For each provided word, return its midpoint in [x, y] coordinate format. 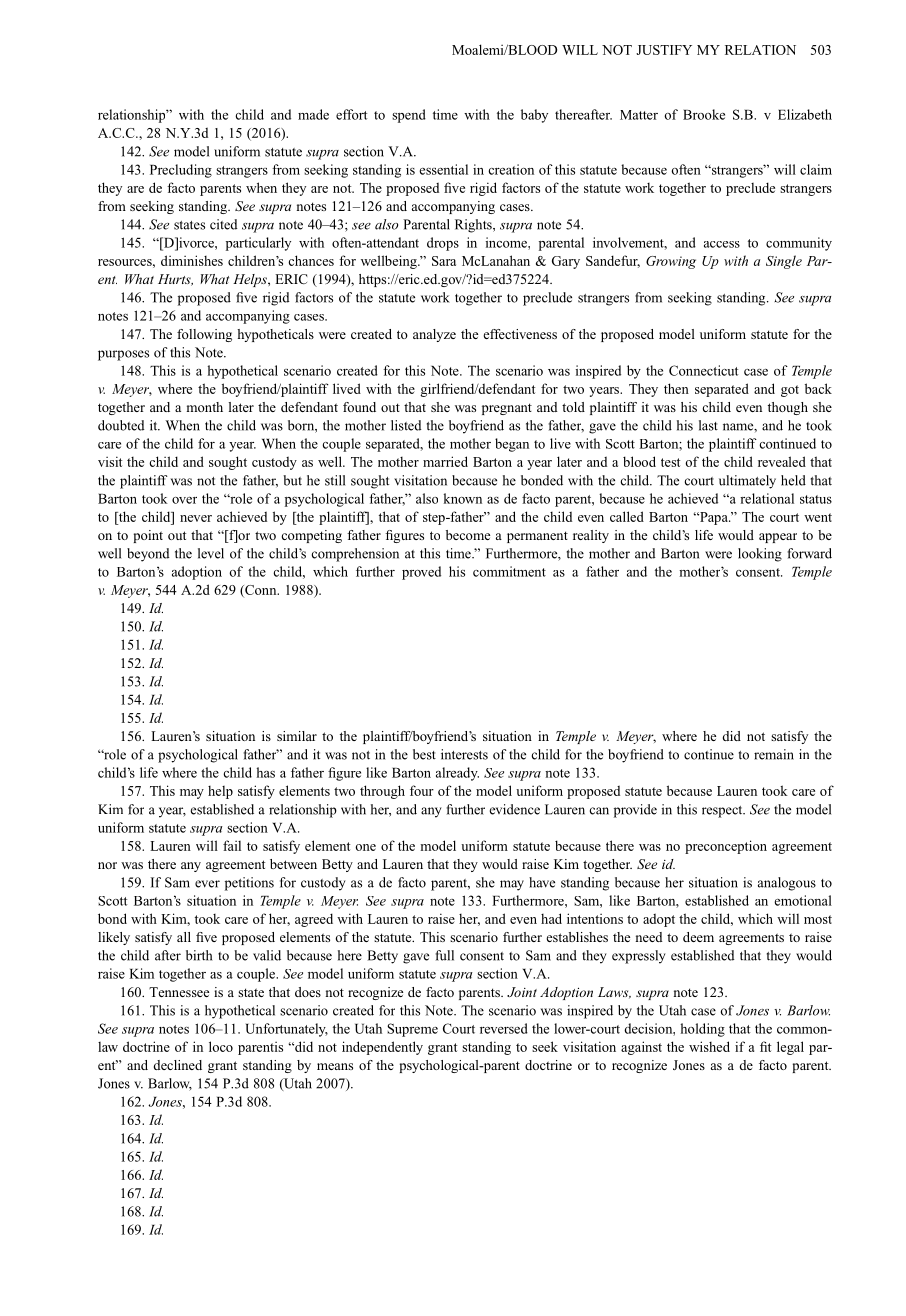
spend [409, 116]
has [265, 772]
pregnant [507, 409]
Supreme [412, 1030]
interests [464, 754]
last [708, 425]
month [205, 407]
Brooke [704, 114]
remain [774, 754]
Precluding [181, 171]
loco [221, 1046]
